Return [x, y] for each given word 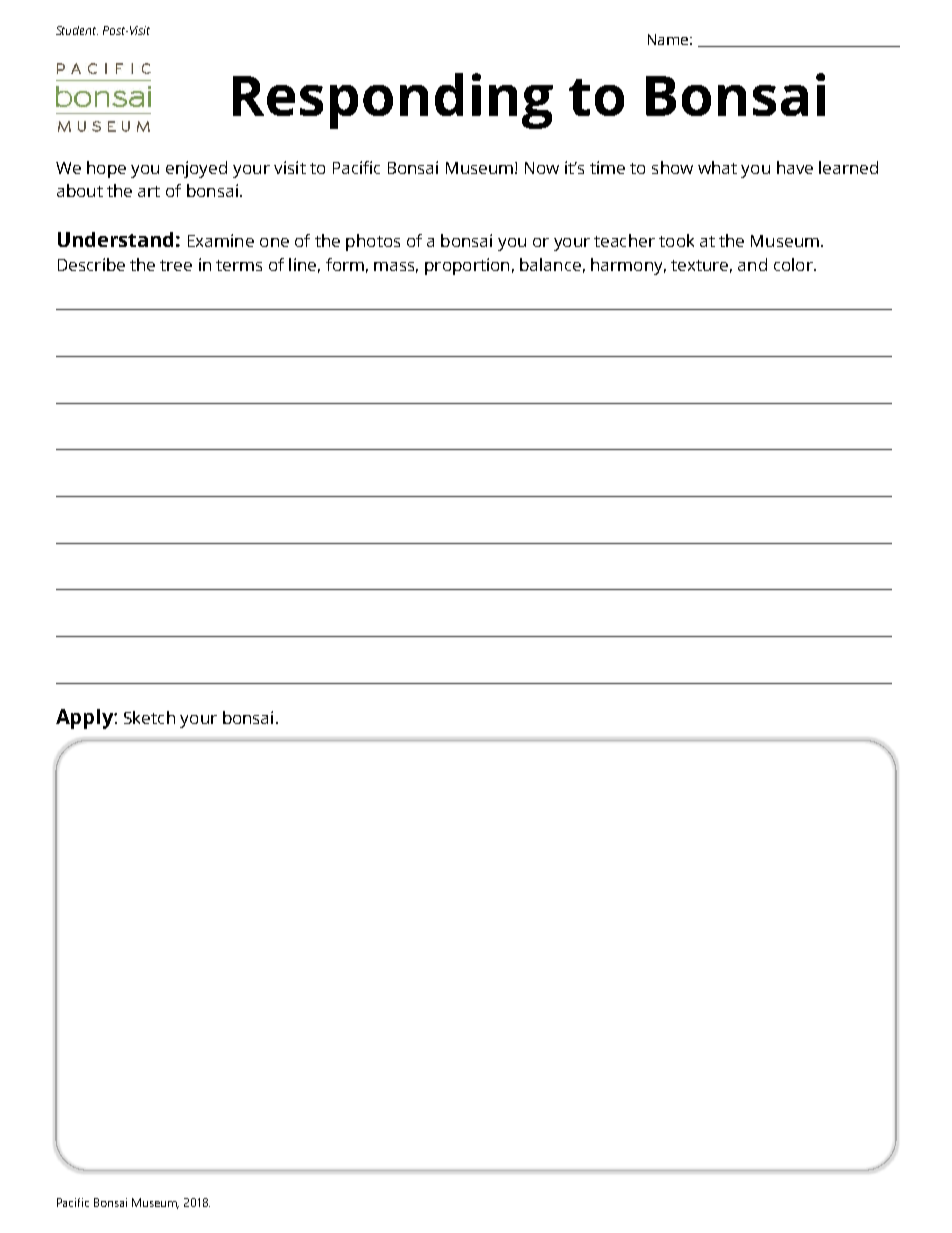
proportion [467, 266]
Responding [393, 101]
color [794, 264]
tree [176, 265]
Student [77, 30]
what [717, 167]
